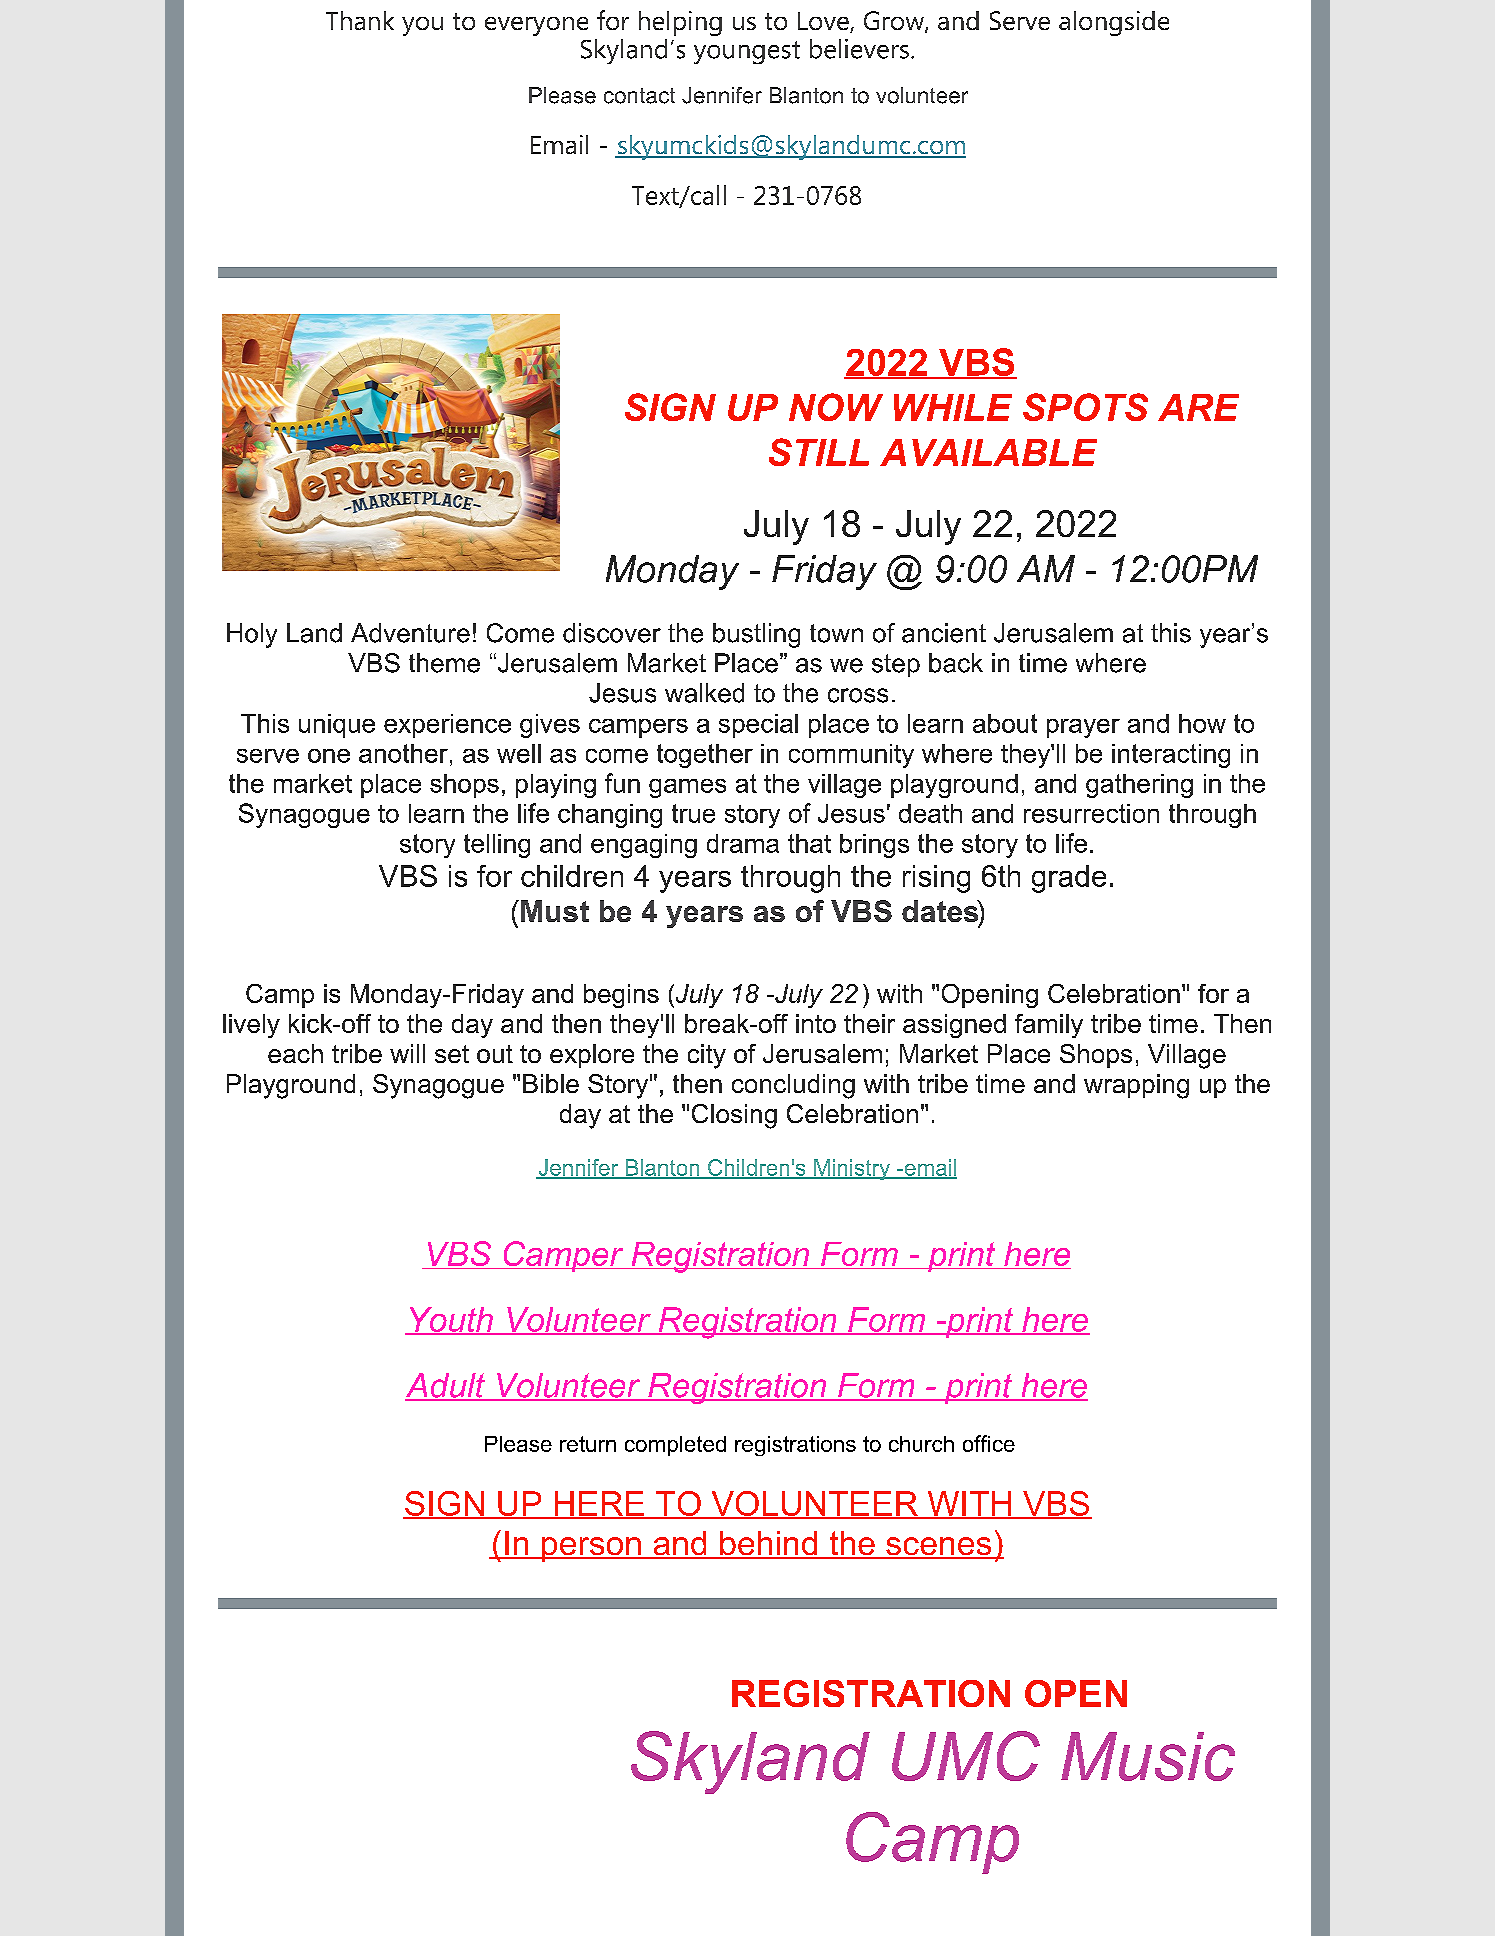 This screenshot has height=1936, width=1496. Describe the element at coordinates (747, 52) in the screenshot. I see `youngest` at that location.
